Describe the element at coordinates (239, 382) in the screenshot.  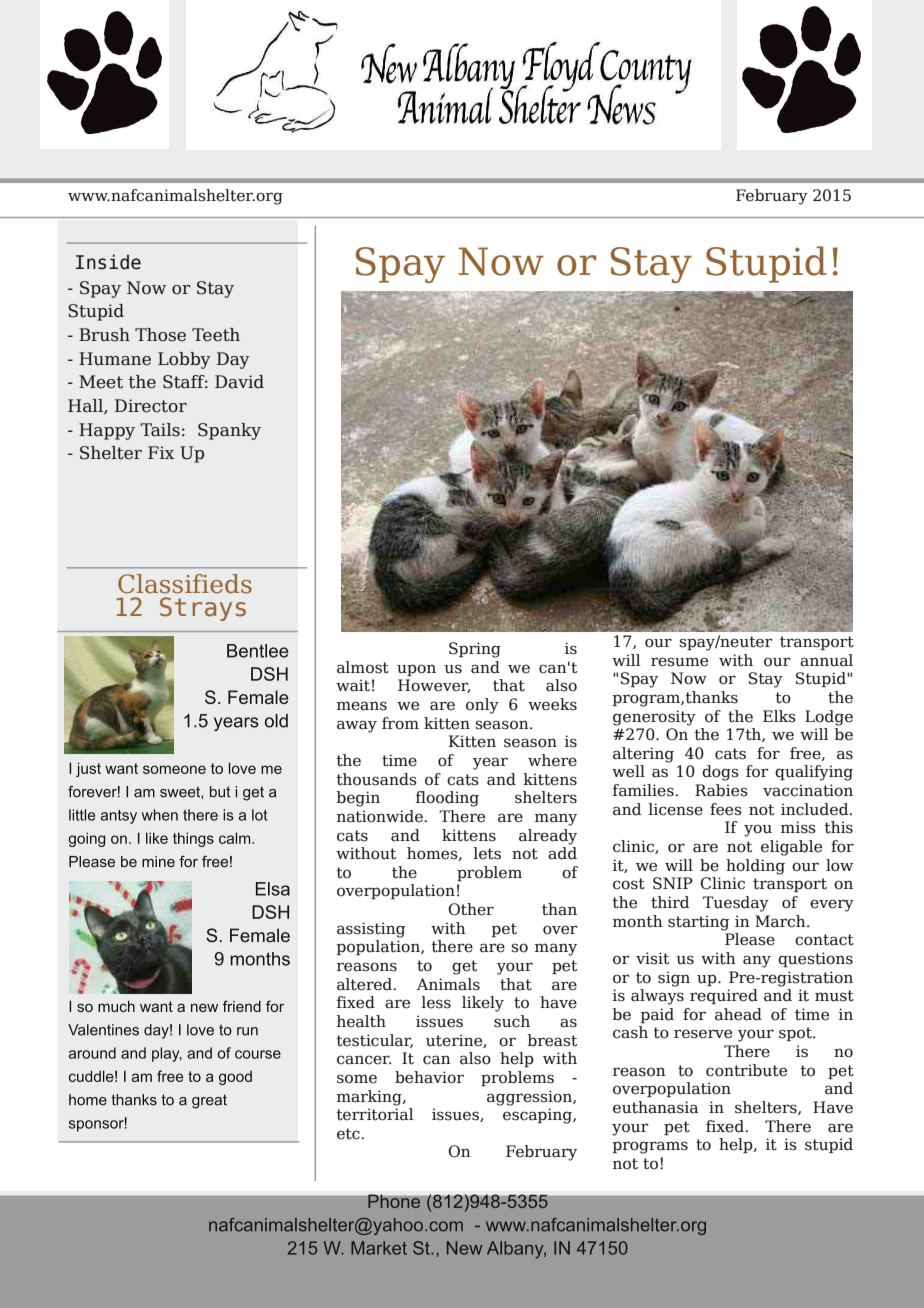
I see `David` at that location.
